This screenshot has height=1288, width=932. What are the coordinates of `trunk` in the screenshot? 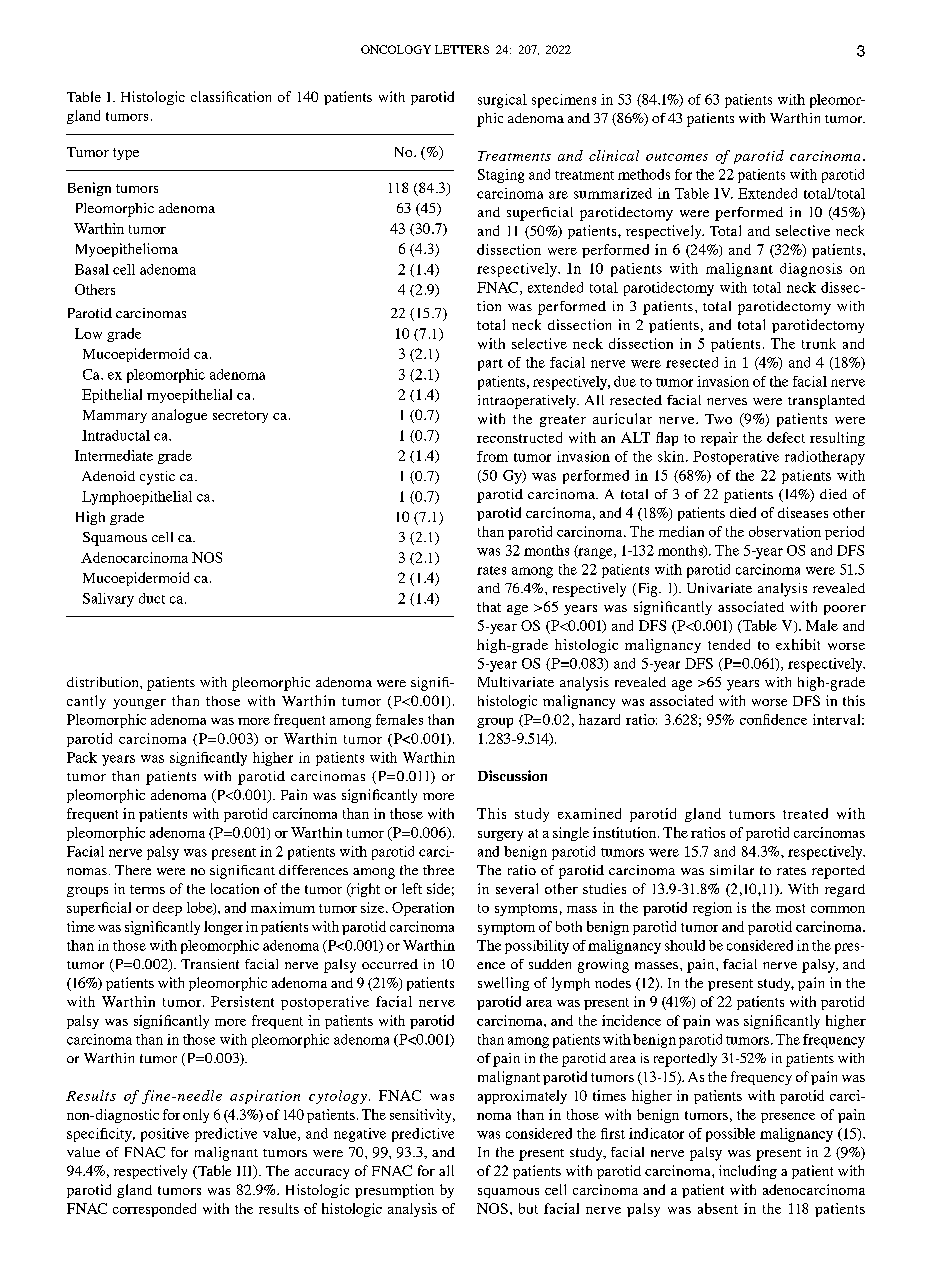 It's located at (819, 343).
